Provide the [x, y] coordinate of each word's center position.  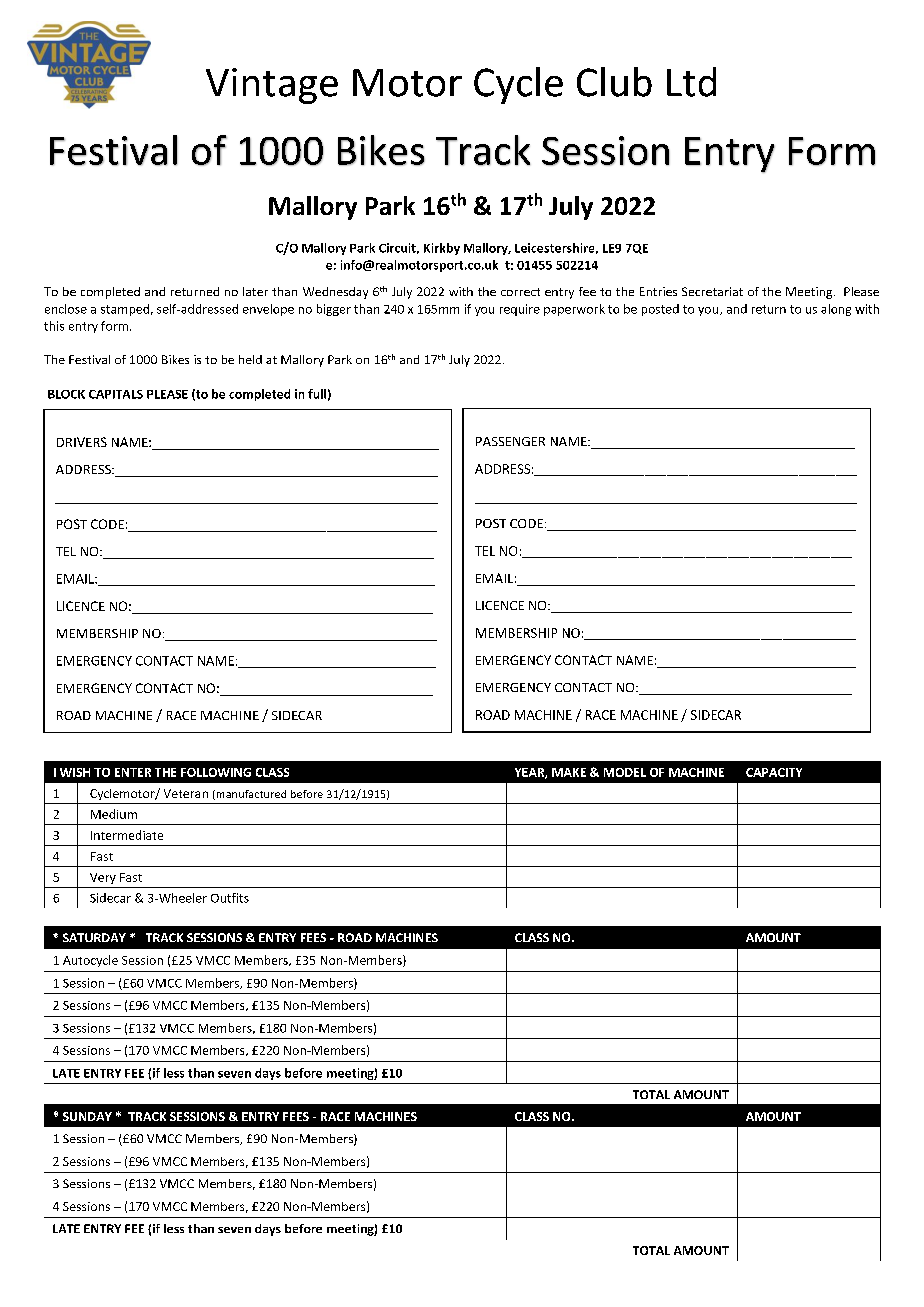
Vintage [272, 86]
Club [614, 82]
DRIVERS [82, 442]
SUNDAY [87, 1116]
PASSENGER [510, 441]
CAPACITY [774, 772]
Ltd [691, 82]
